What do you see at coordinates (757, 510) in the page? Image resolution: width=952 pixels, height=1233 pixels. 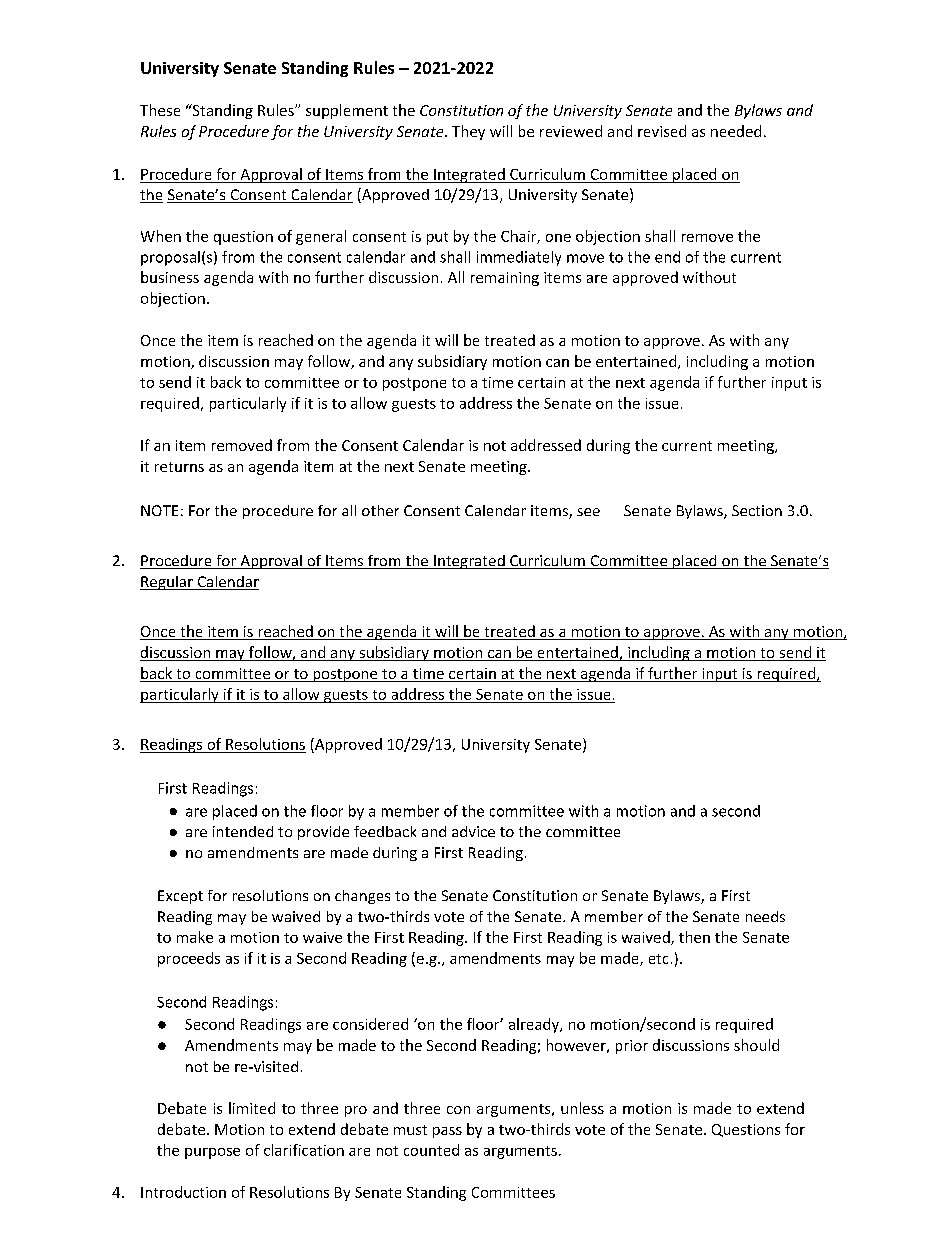 I see `Section` at bounding box center [757, 510].
